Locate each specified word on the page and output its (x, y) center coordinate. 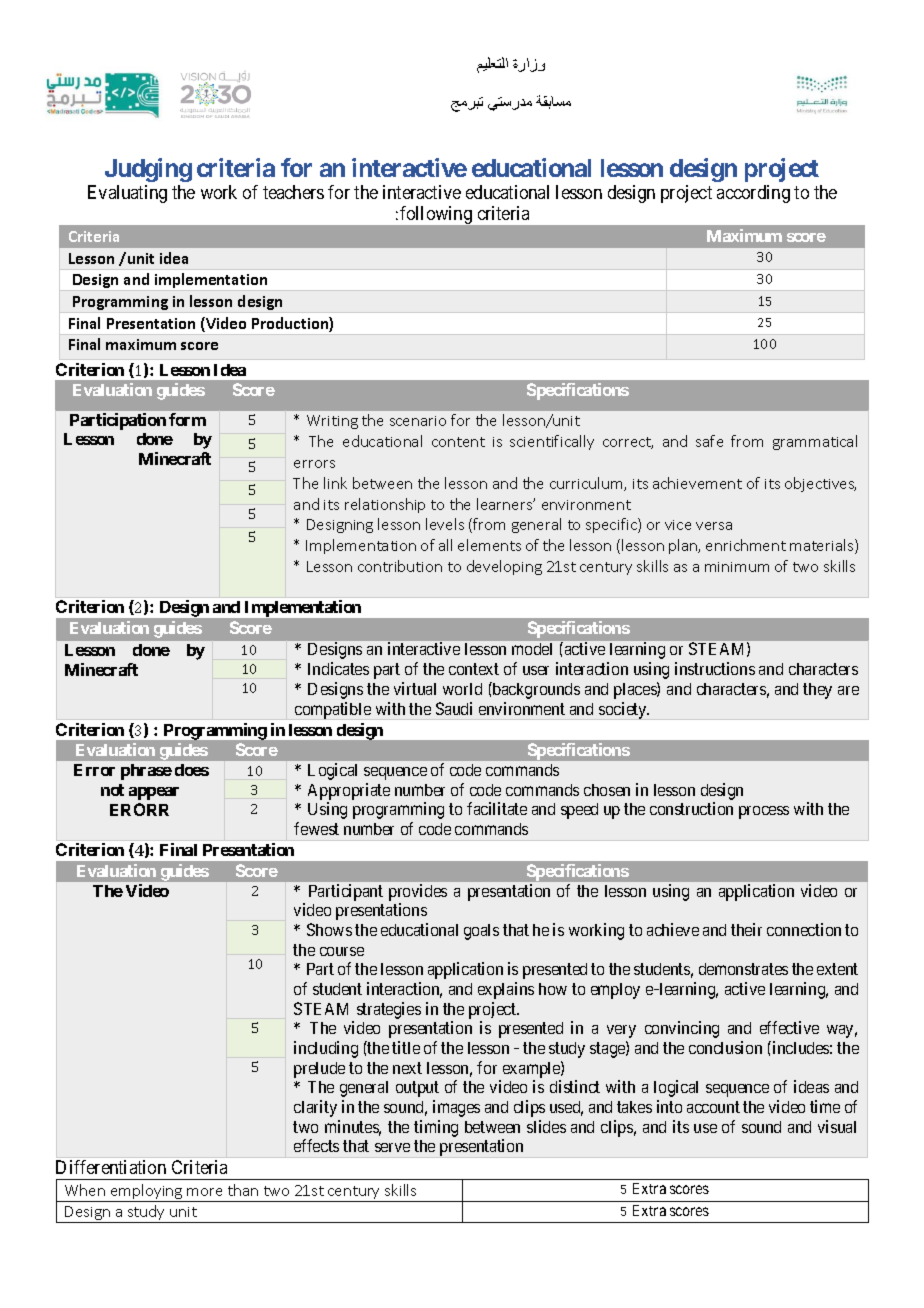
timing (436, 1128)
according (753, 194)
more (204, 1192)
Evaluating (127, 194)
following (436, 215)
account (713, 1107)
